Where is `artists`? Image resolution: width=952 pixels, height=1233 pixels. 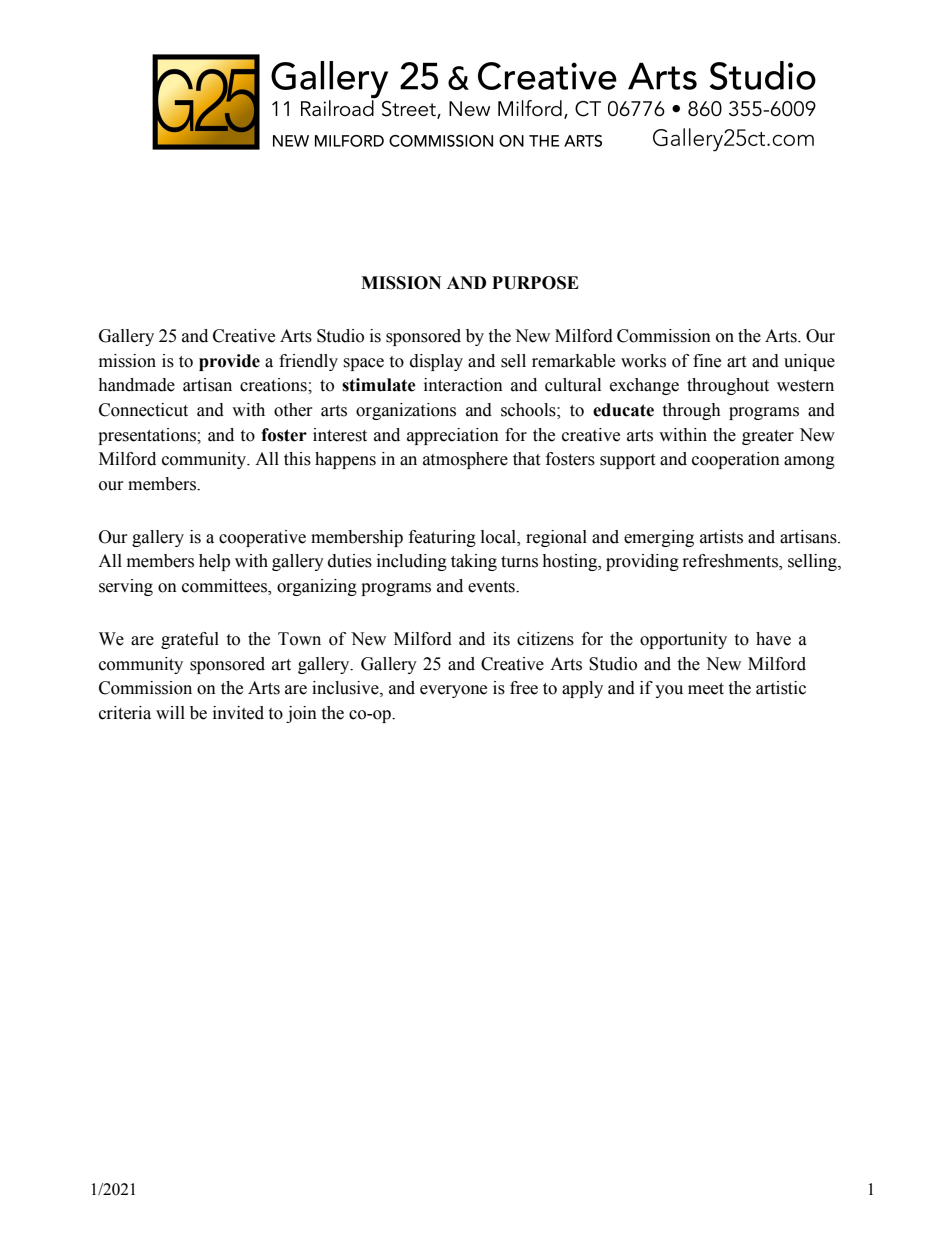 artists is located at coordinates (721, 537).
